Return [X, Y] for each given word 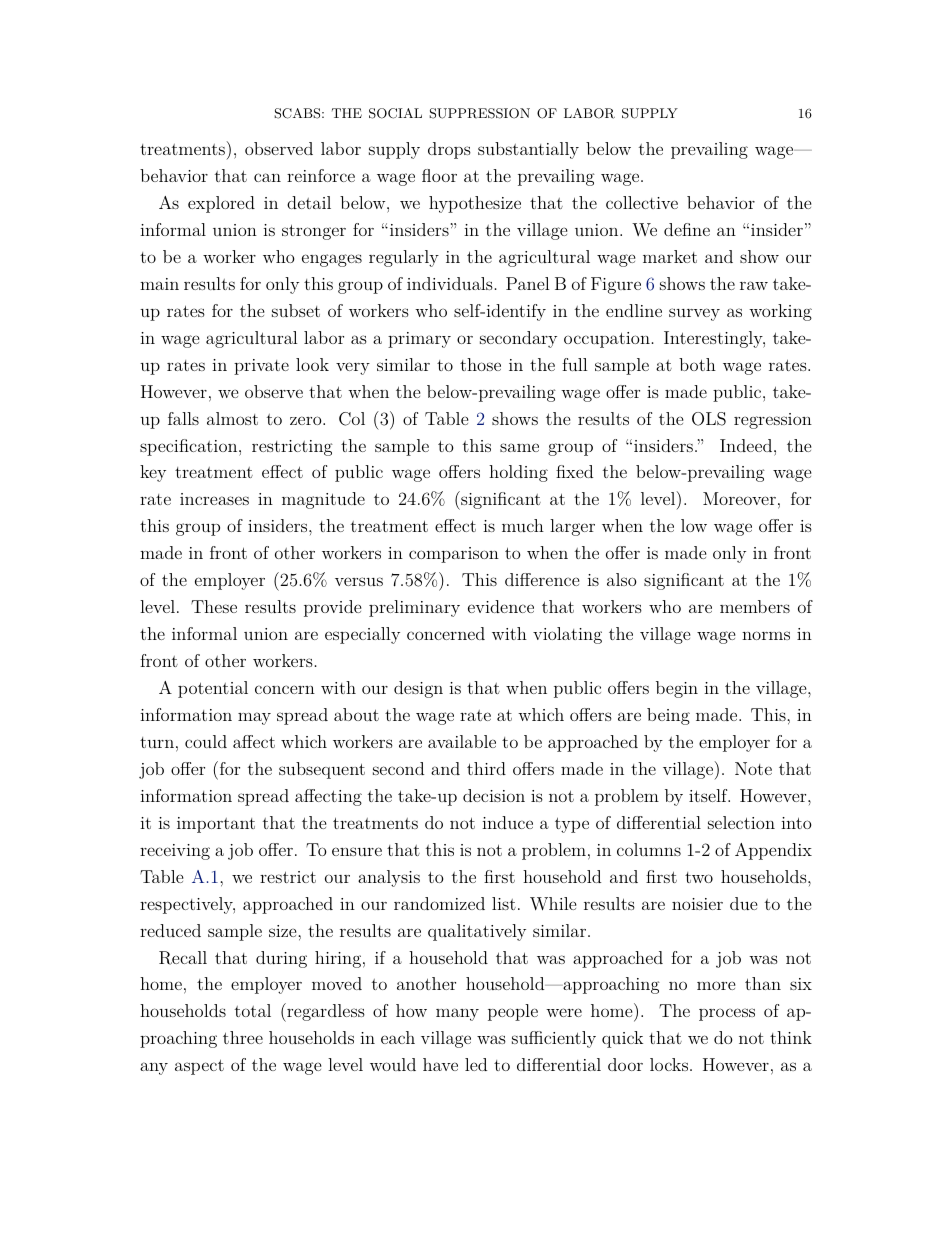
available [462, 741]
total [253, 1010]
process [727, 1014]
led [476, 1064]
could [206, 741]
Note [753, 768]
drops [449, 150]
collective [642, 202]
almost [232, 418]
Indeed [746, 445]
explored [221, 204]
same [519, 447]
